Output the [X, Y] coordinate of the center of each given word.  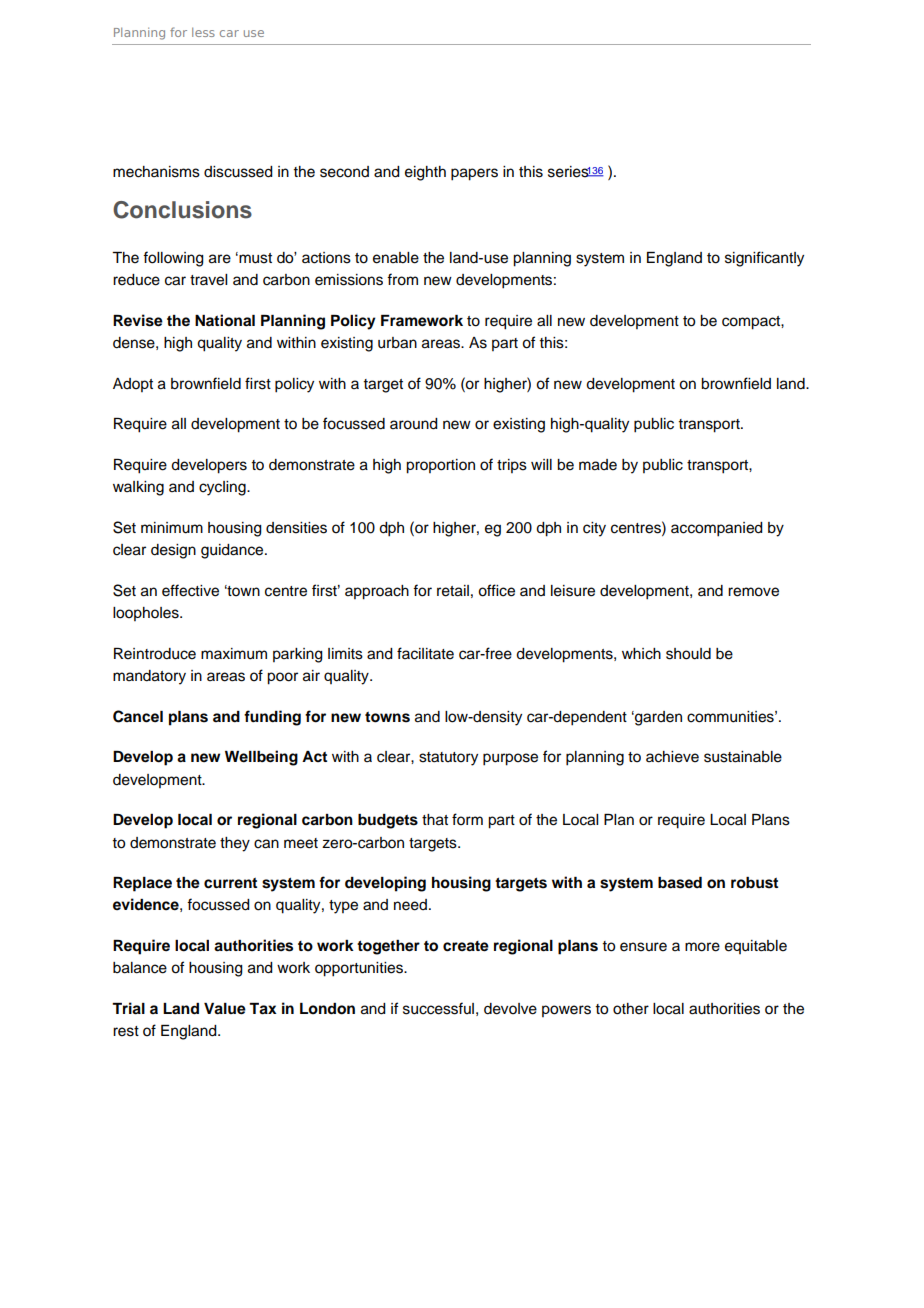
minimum [172, 528]
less [203, 32]
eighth [425, 173]
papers [474, 174]
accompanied [717, 529]
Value [225, 1009]
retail [453, 591]
